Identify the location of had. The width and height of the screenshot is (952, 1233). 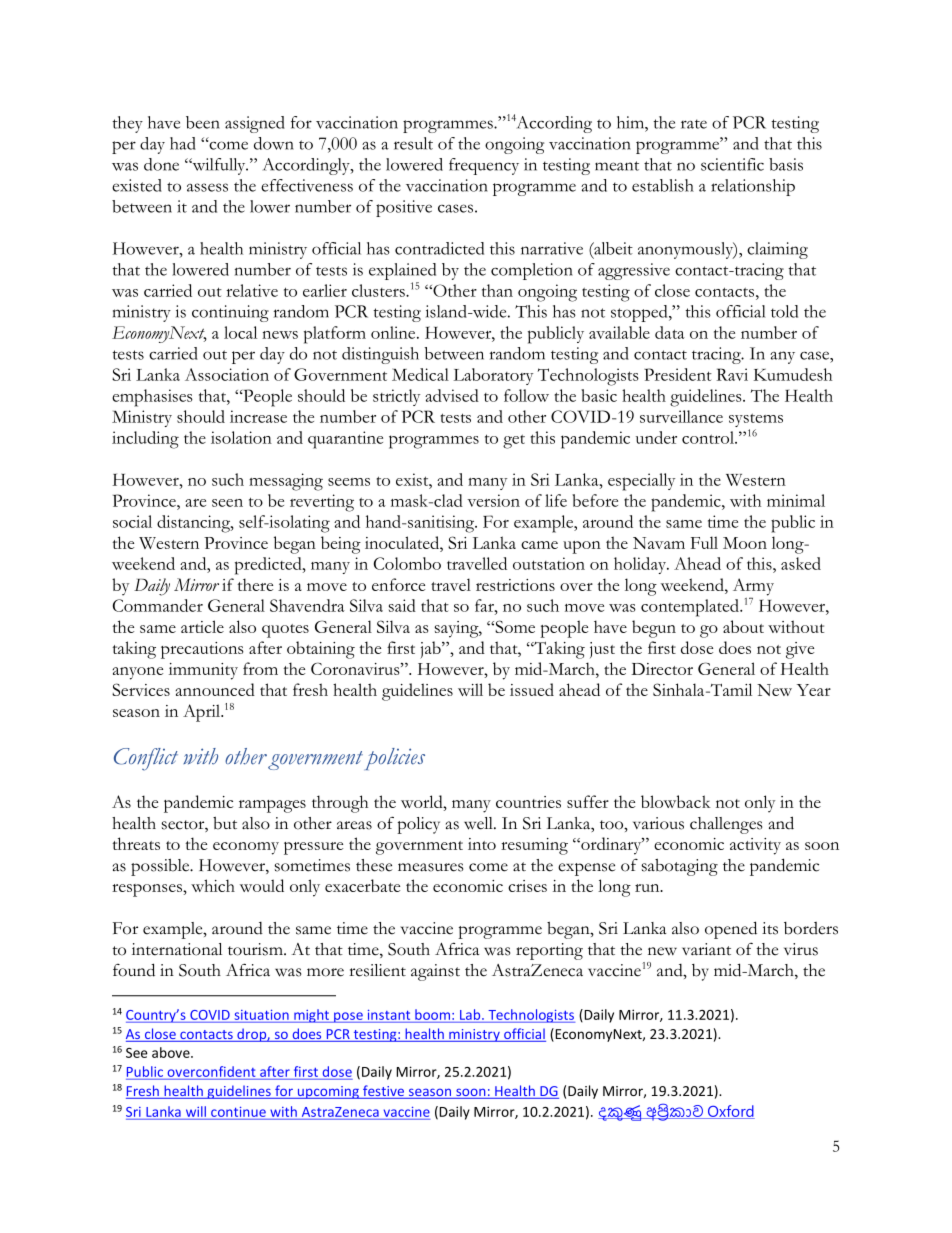
(183, 143).
